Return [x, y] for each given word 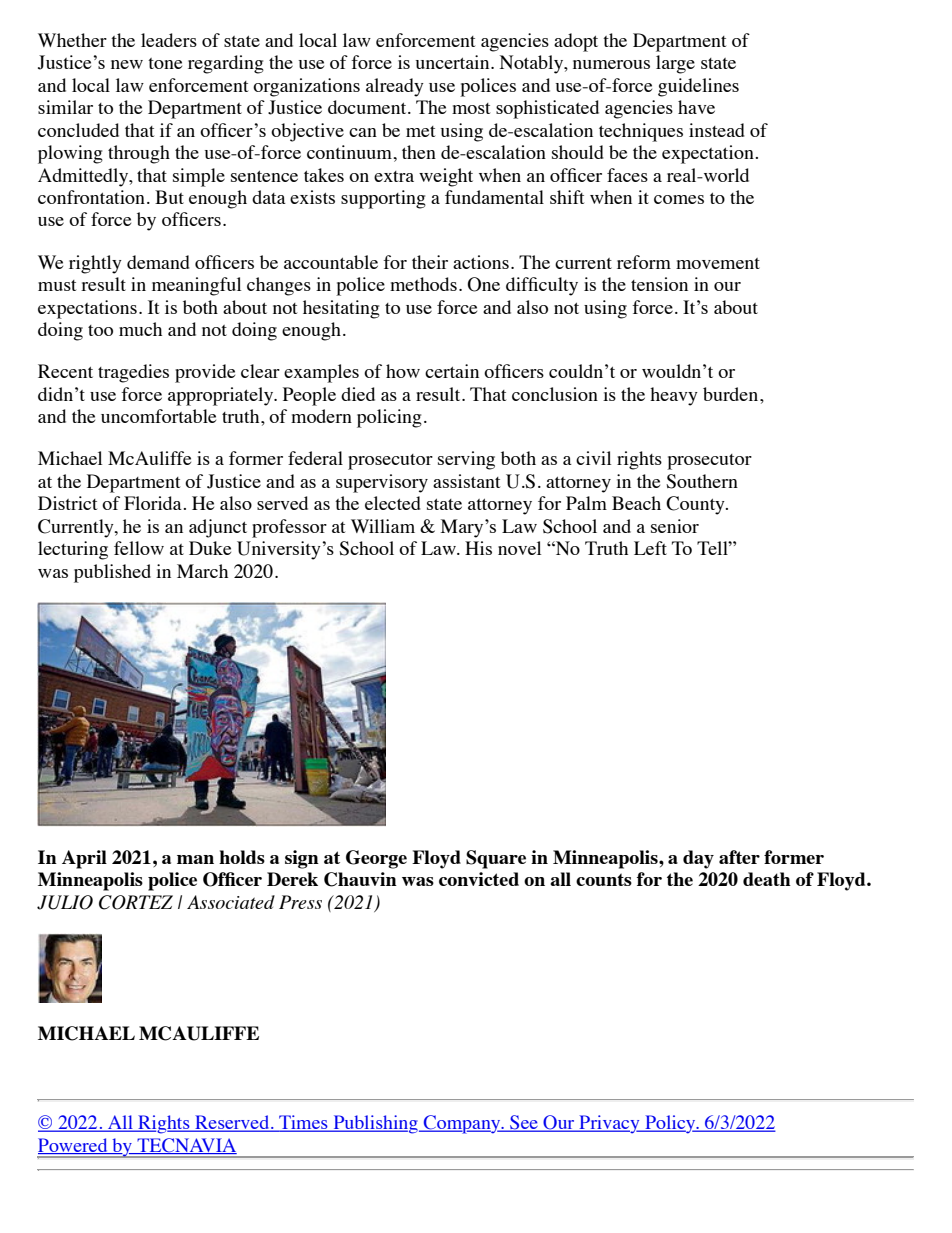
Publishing [375, 1124]
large [675, 64]
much [140, 329]
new [127, 64]
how [403, 371]
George [376, 859]
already [395, 87]
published [112, 573]
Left [650, 548]
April [84, 859]
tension [659, 284]
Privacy [609, 1124]
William [383, 526]
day [698, 859]
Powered [74, 1146]
